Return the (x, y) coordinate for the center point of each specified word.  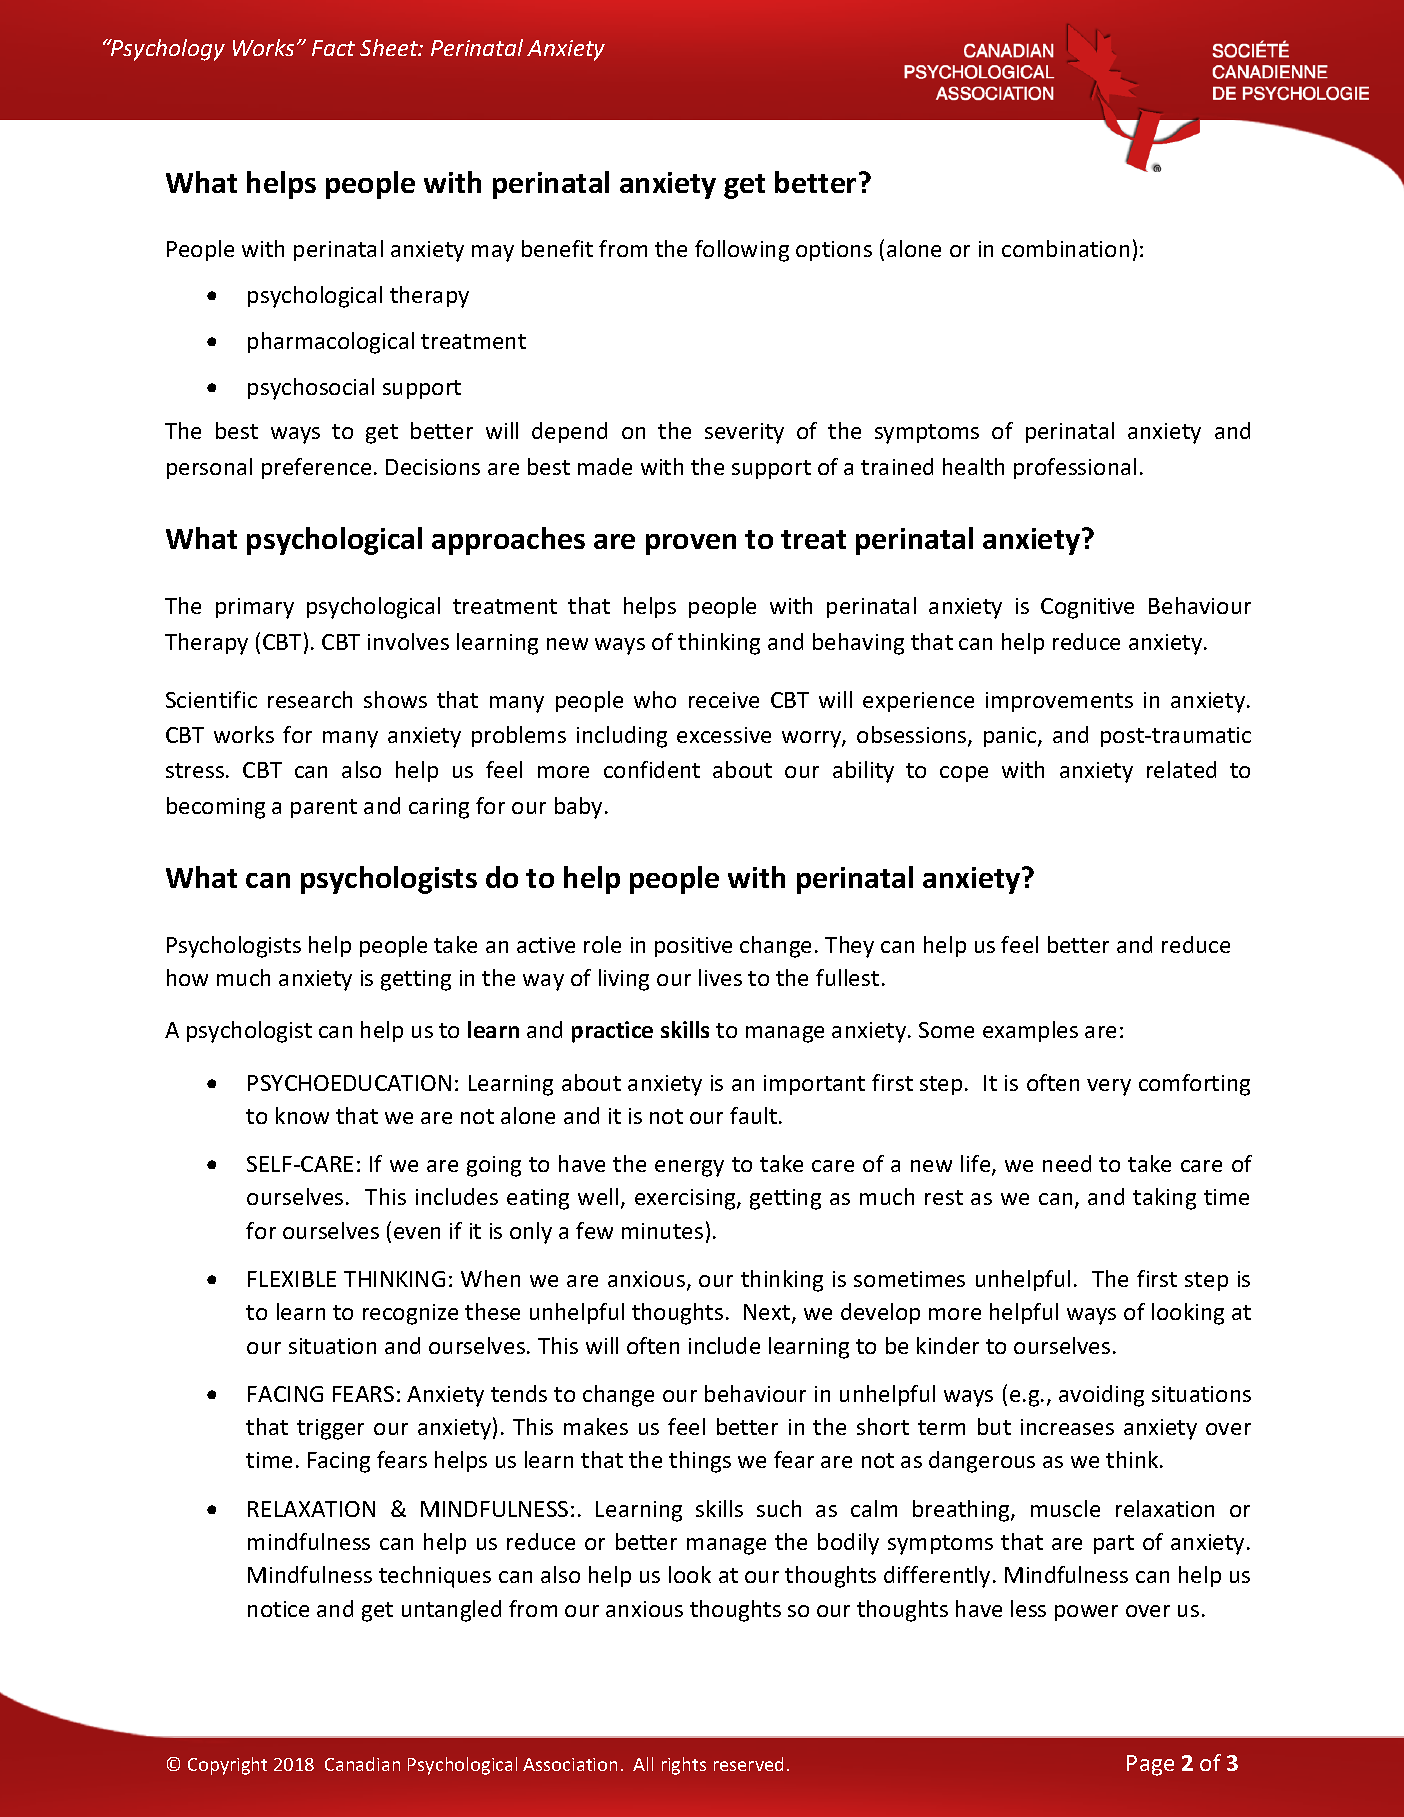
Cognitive (1087, 608)
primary (255, 608)
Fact (333, 48)
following (742, 251)
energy (689, 1168)
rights (684, 1766)
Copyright (227, 1766)
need (1067, 1163)
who (655, 699)
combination (1065, 248)
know (302, 1115)
